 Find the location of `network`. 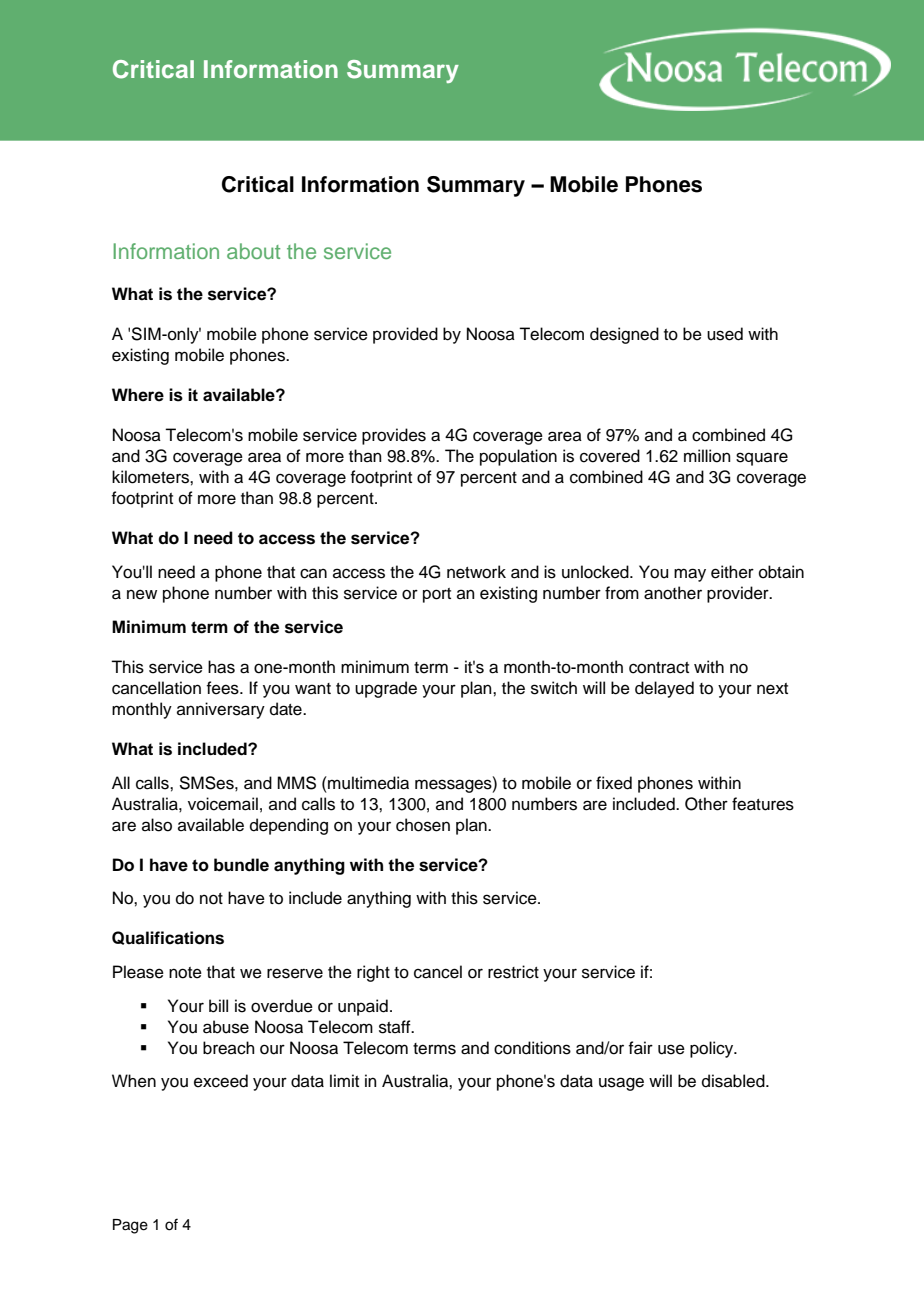

network is located at coordinates (476, 572).
